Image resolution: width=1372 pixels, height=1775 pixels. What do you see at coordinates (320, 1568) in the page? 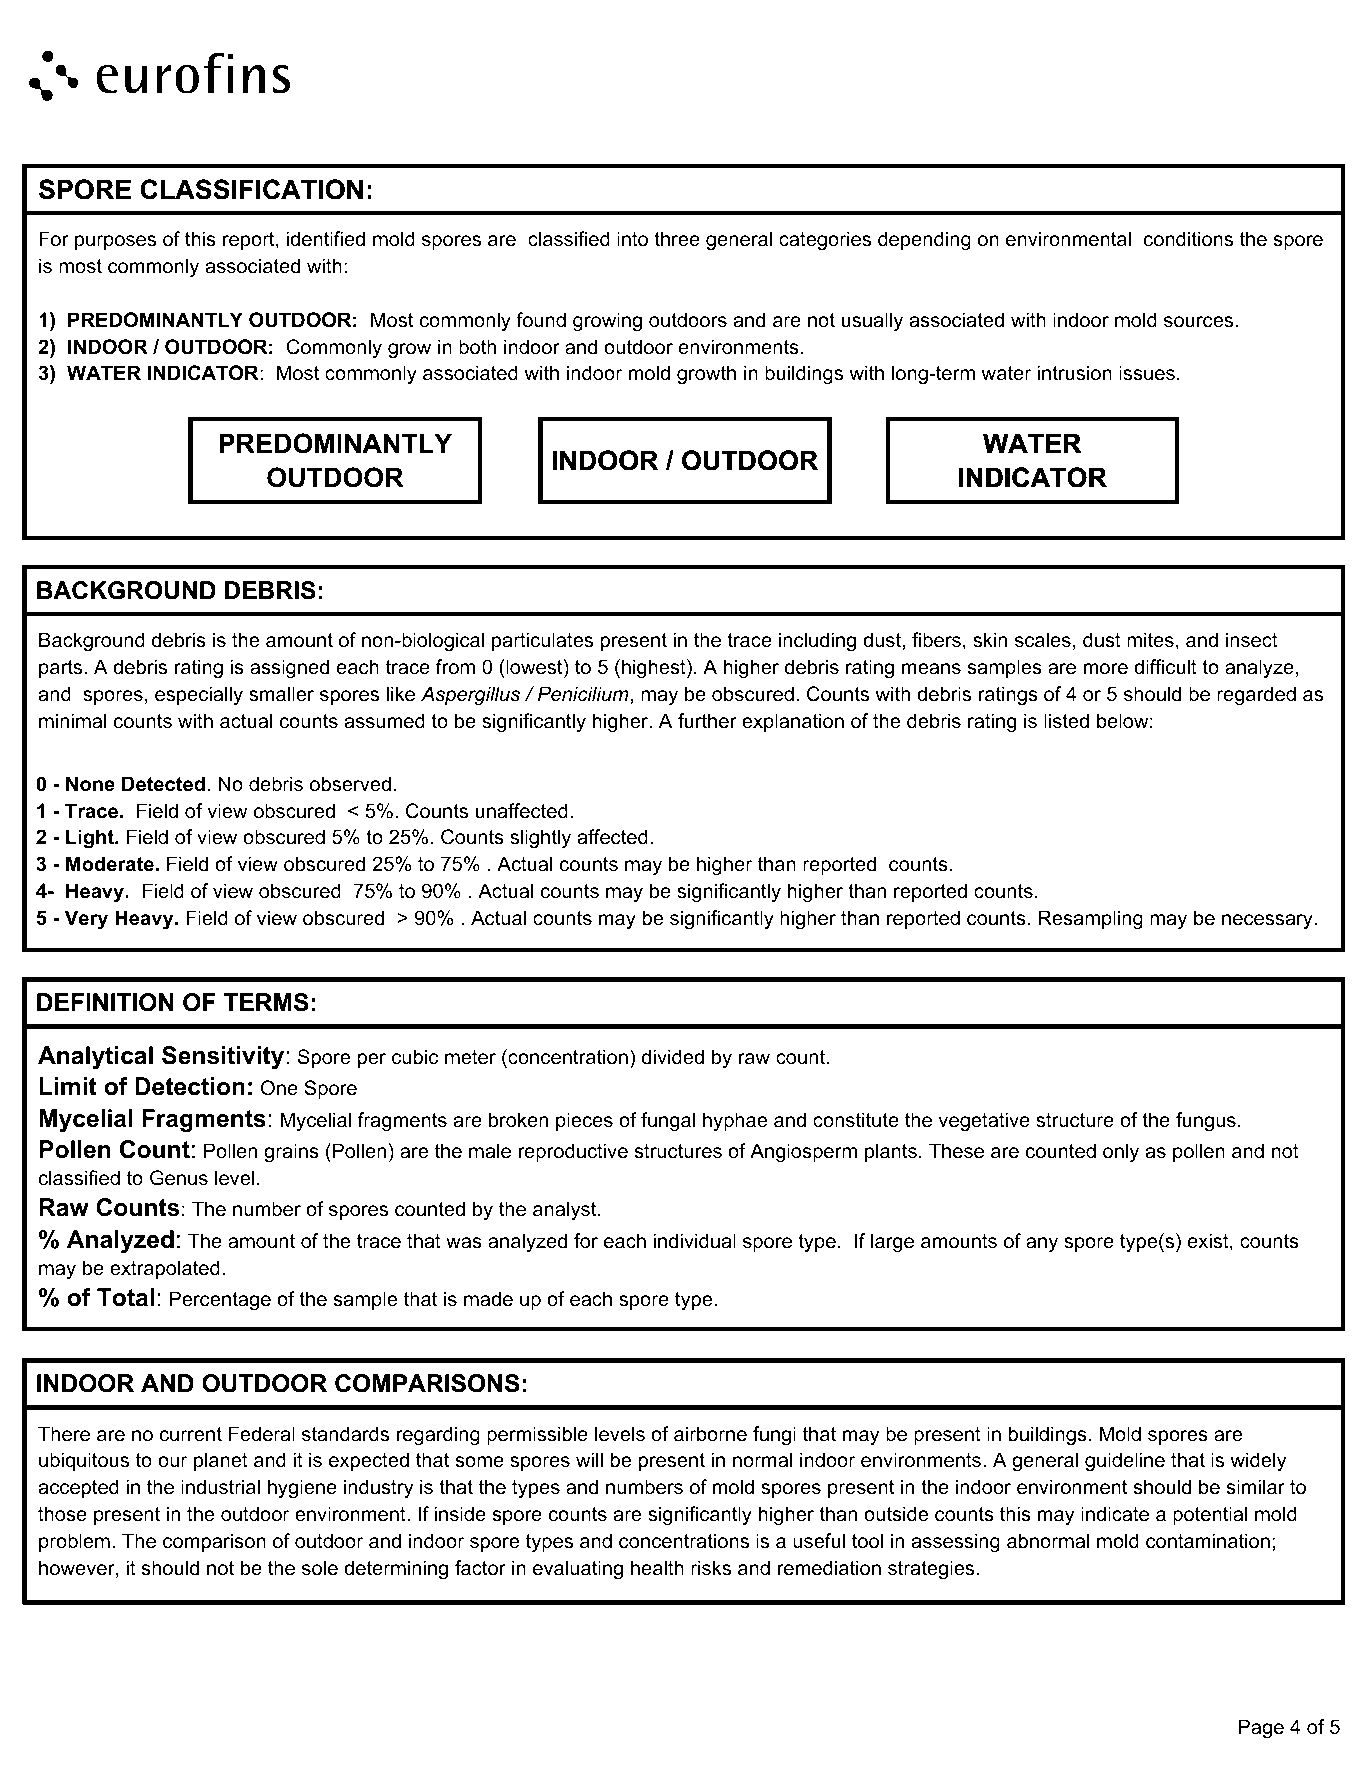
I see `sole` at bounding box center [320, 1568].
